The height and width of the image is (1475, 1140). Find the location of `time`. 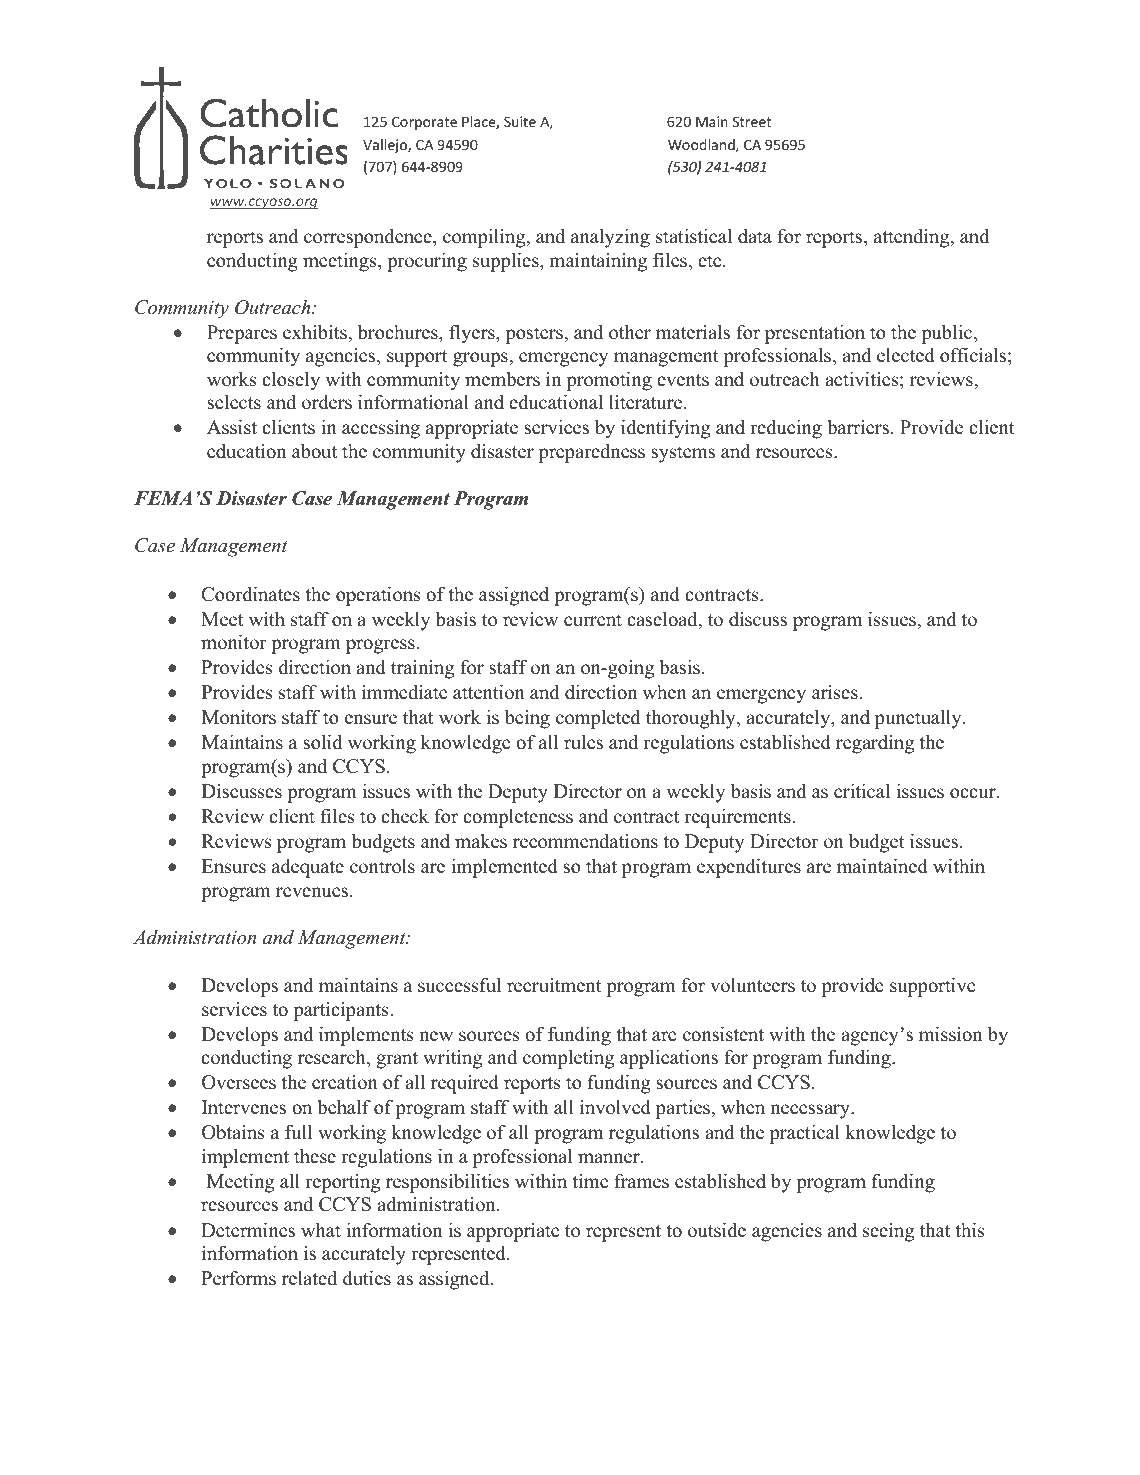

time is located at coordinates (590, 1181).
